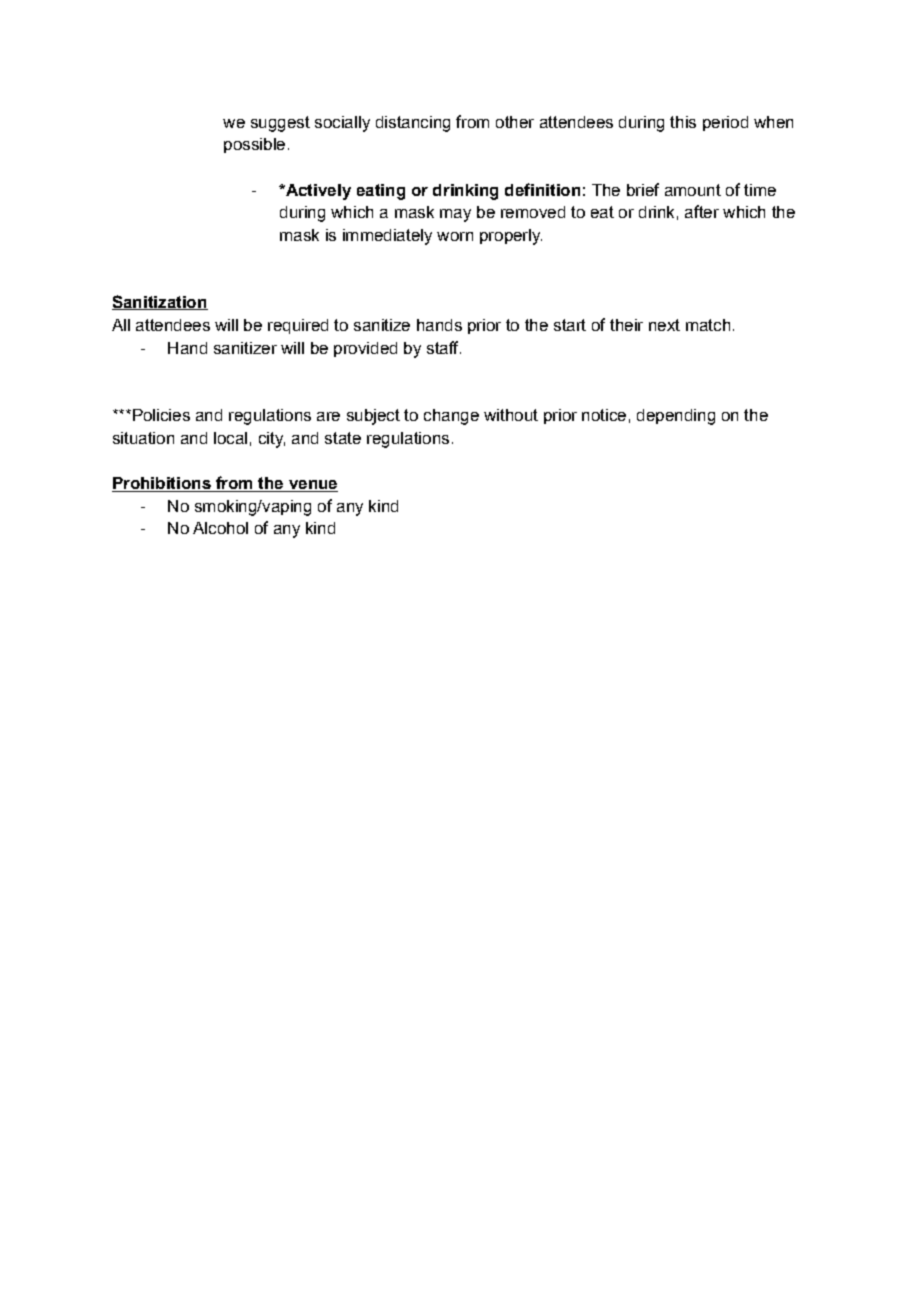 This screenshot has width=924, height=1307. What do you see at coordinates (683, 122) in the screenshot?
I see `this` at bounding box center [683, 122].
